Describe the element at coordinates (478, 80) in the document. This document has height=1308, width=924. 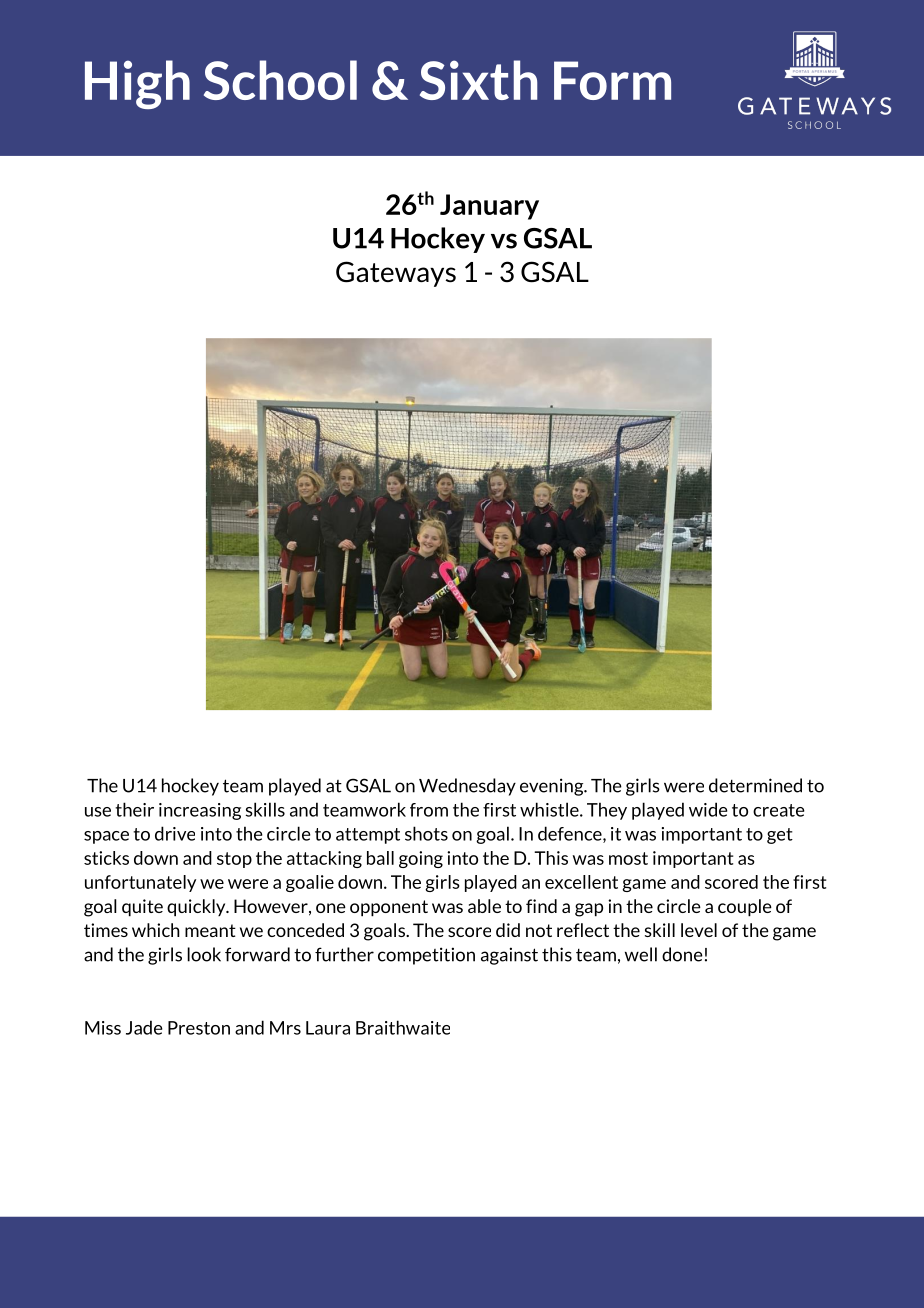
I see `Sixth` at that location.
